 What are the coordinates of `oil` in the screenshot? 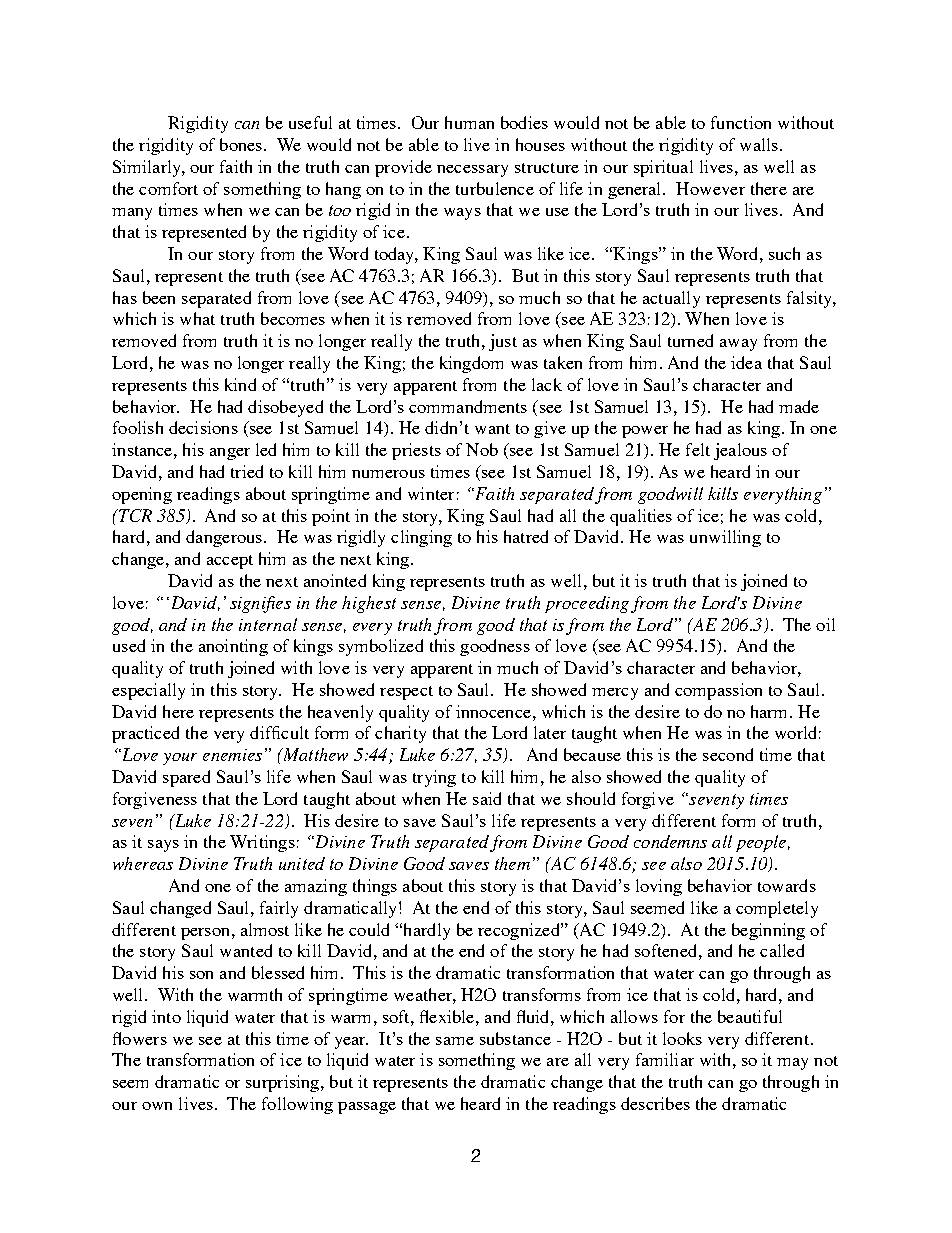 It's located at (825, 624).
